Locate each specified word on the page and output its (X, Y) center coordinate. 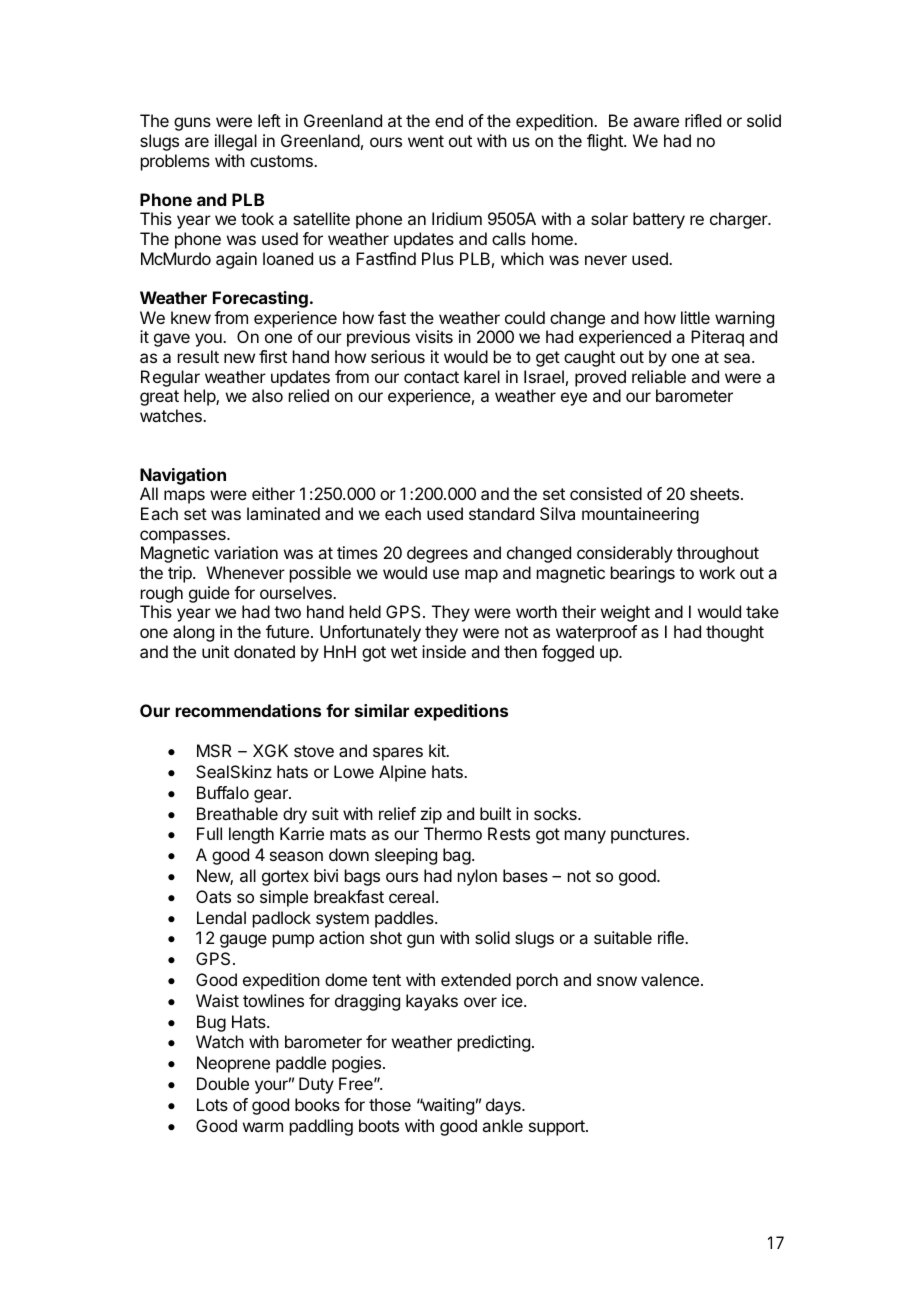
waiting (446, 1106)
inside (444, 651)
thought (735, 633)
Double (223, 1083)
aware (656, 122)
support (558, 1128)
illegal (236, 142)
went (426, 141)
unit (215, 651)
